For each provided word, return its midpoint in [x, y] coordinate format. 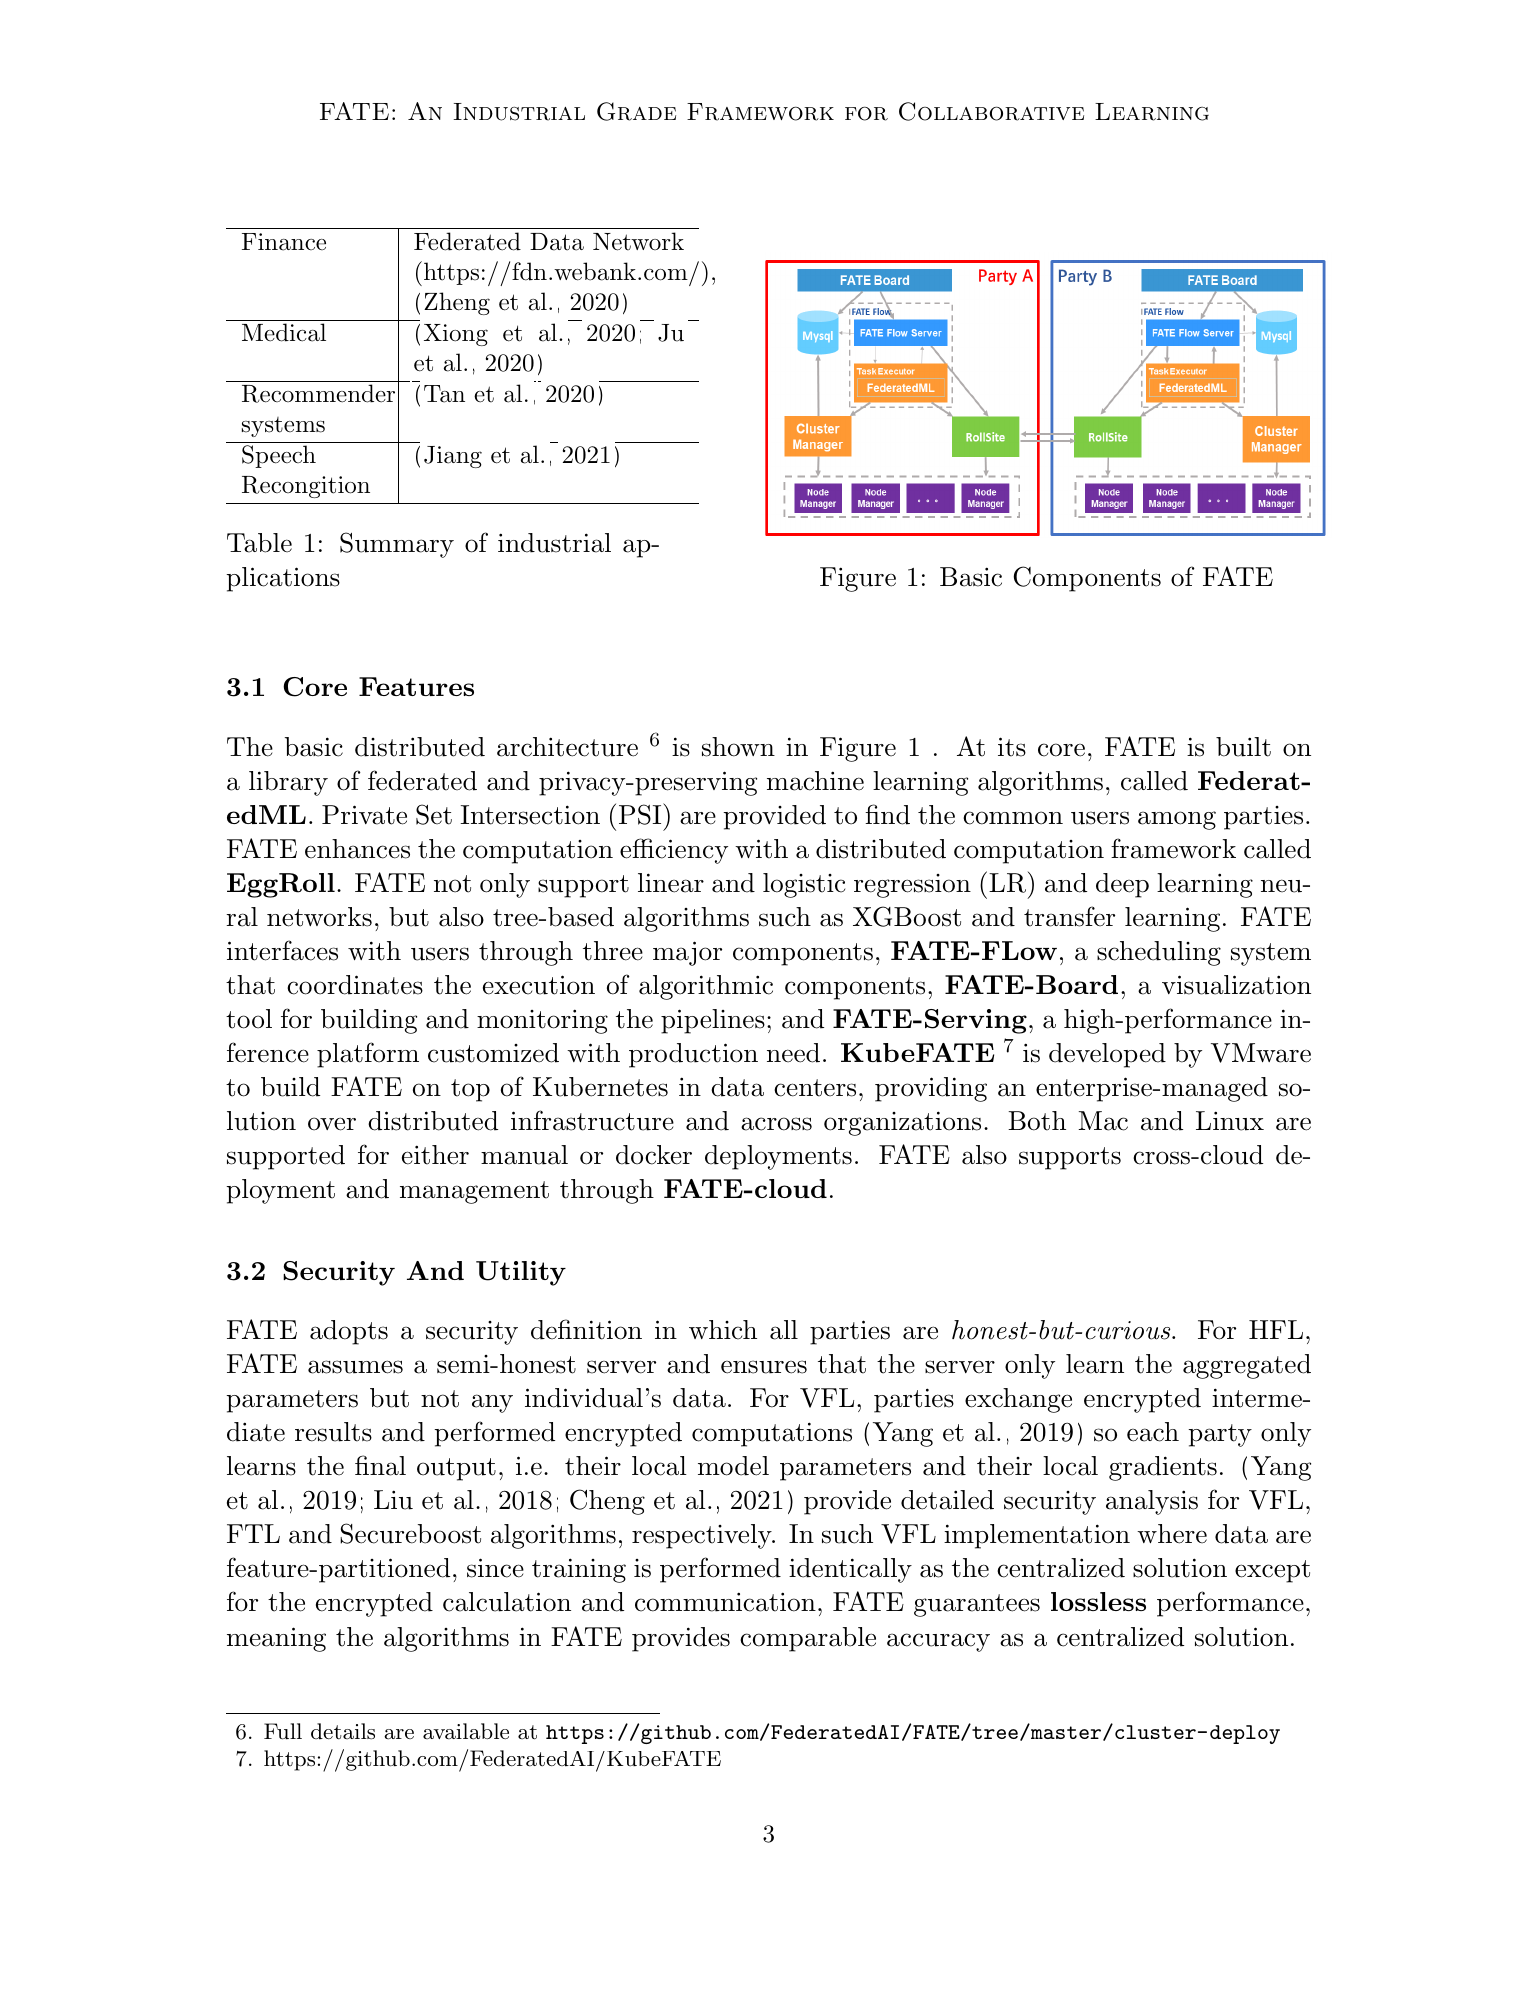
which [723, 1330]
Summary [397, 545]
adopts [349, 1332]
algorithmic [706, 987]
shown [738, 747]
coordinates [355, 985]
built [1243, 747]
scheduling [1159, 953]
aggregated [1247, 1366]
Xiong [456, 335]
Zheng [457, 303]
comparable [808, 1639]
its [1012, 747]
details [343, 1731]
